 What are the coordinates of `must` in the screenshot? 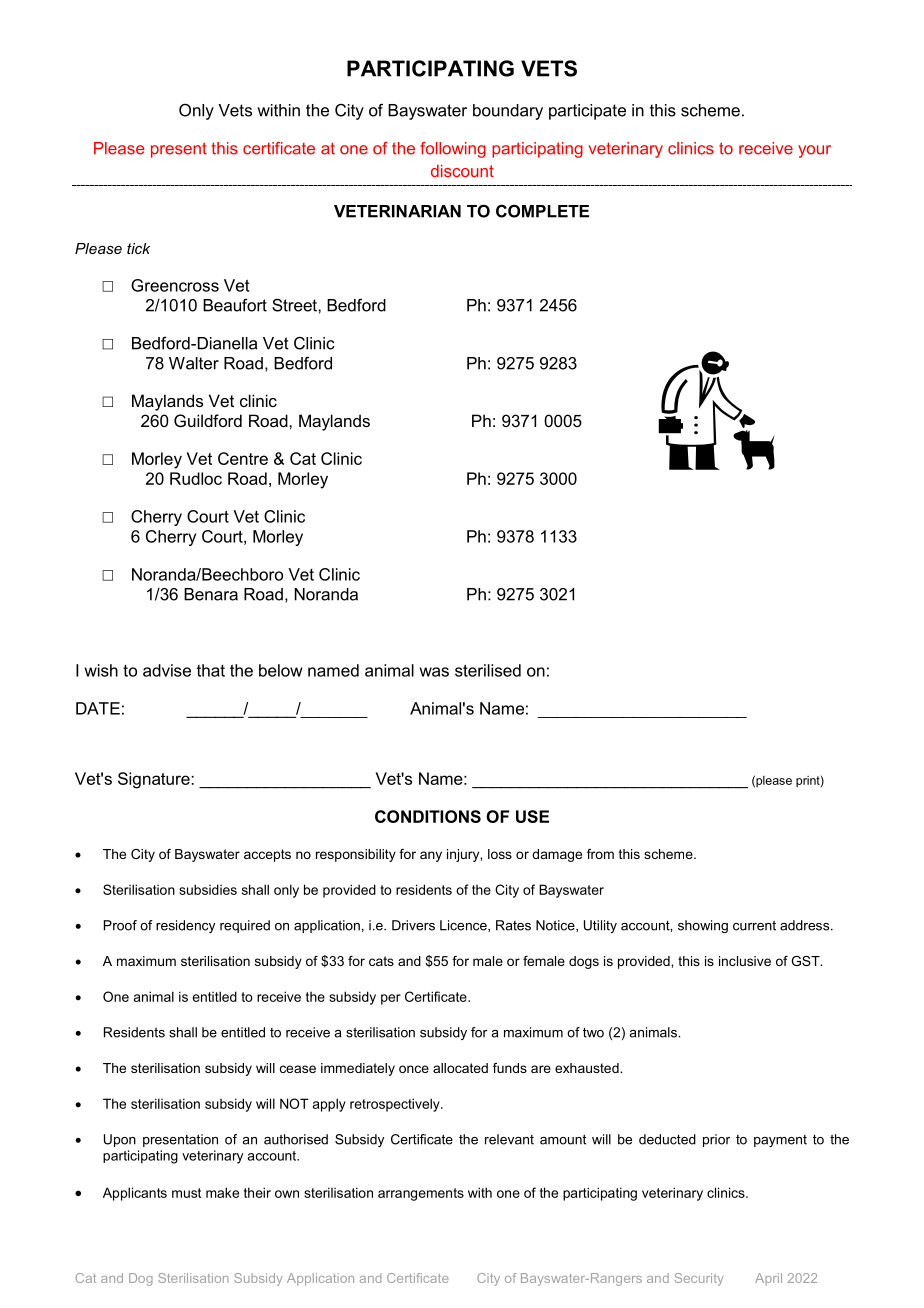 It's located at (186, 1193).
